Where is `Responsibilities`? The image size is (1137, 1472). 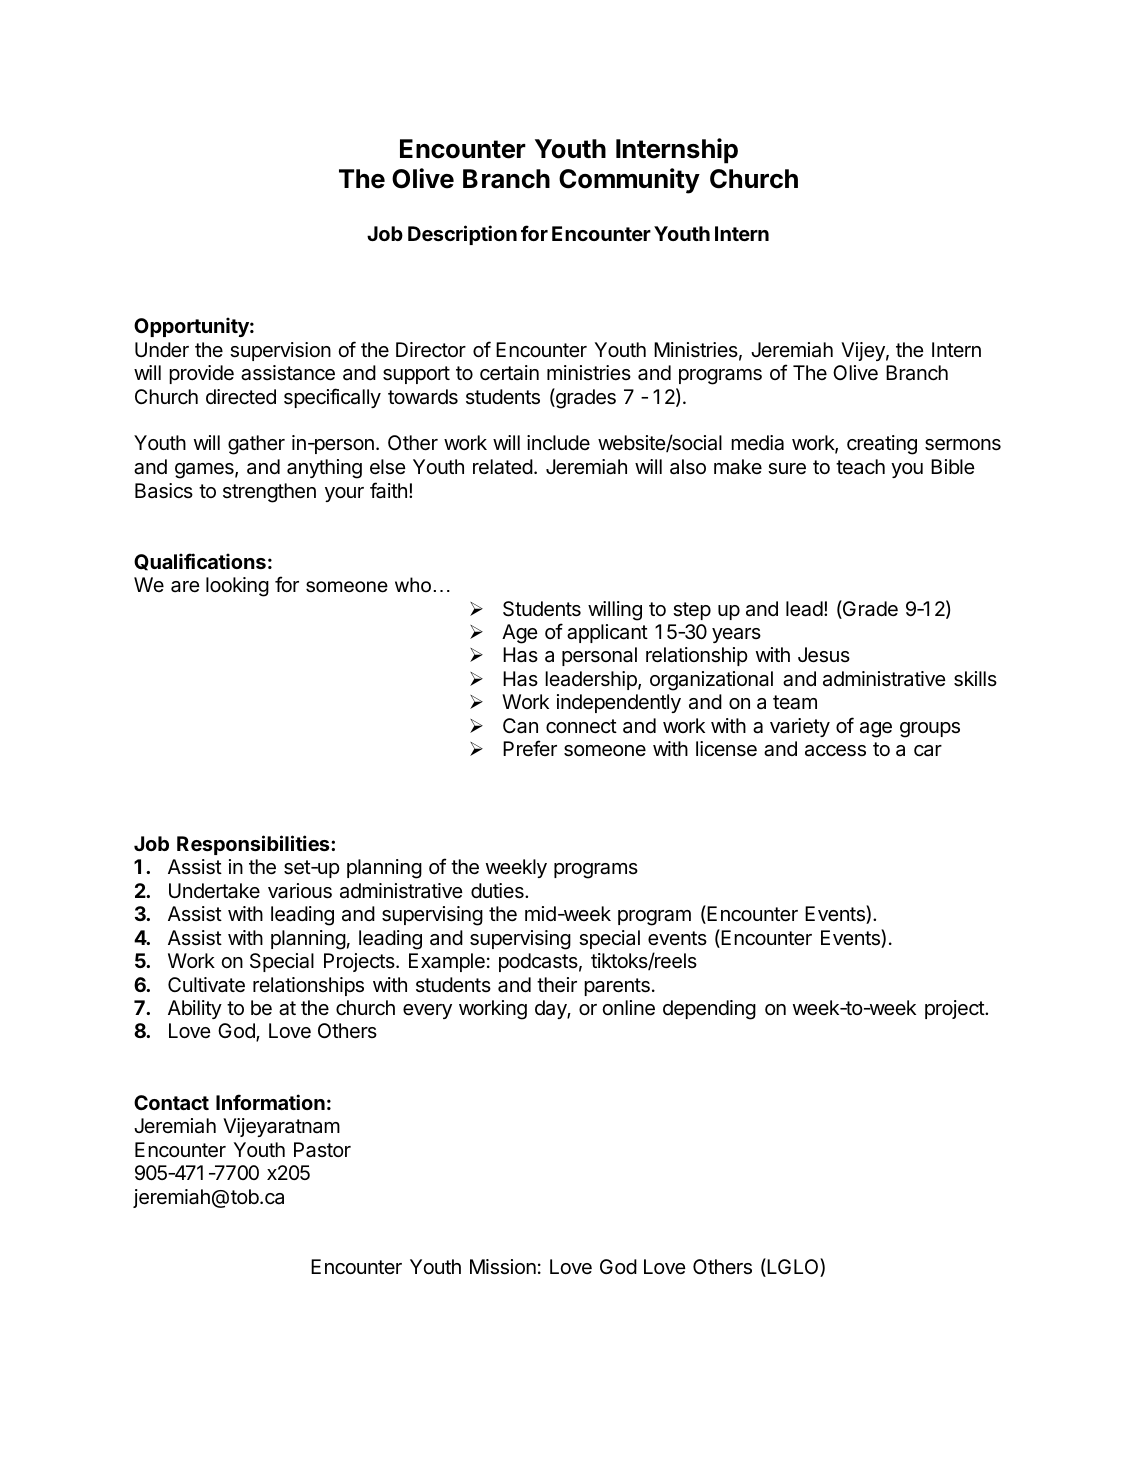 Responsibilities is located at coordinates (254, 845).
